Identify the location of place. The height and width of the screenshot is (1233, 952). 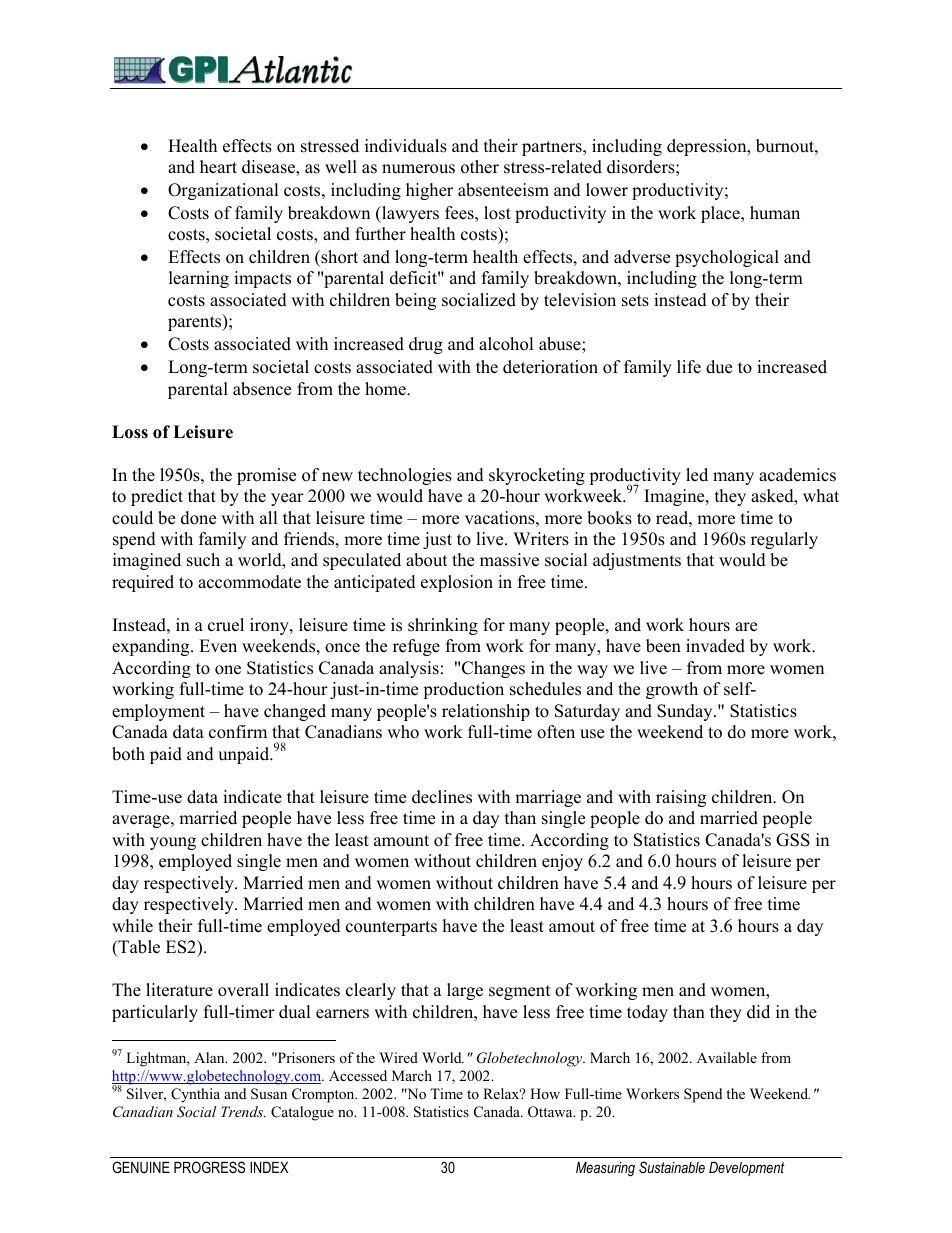
(721, 214).
